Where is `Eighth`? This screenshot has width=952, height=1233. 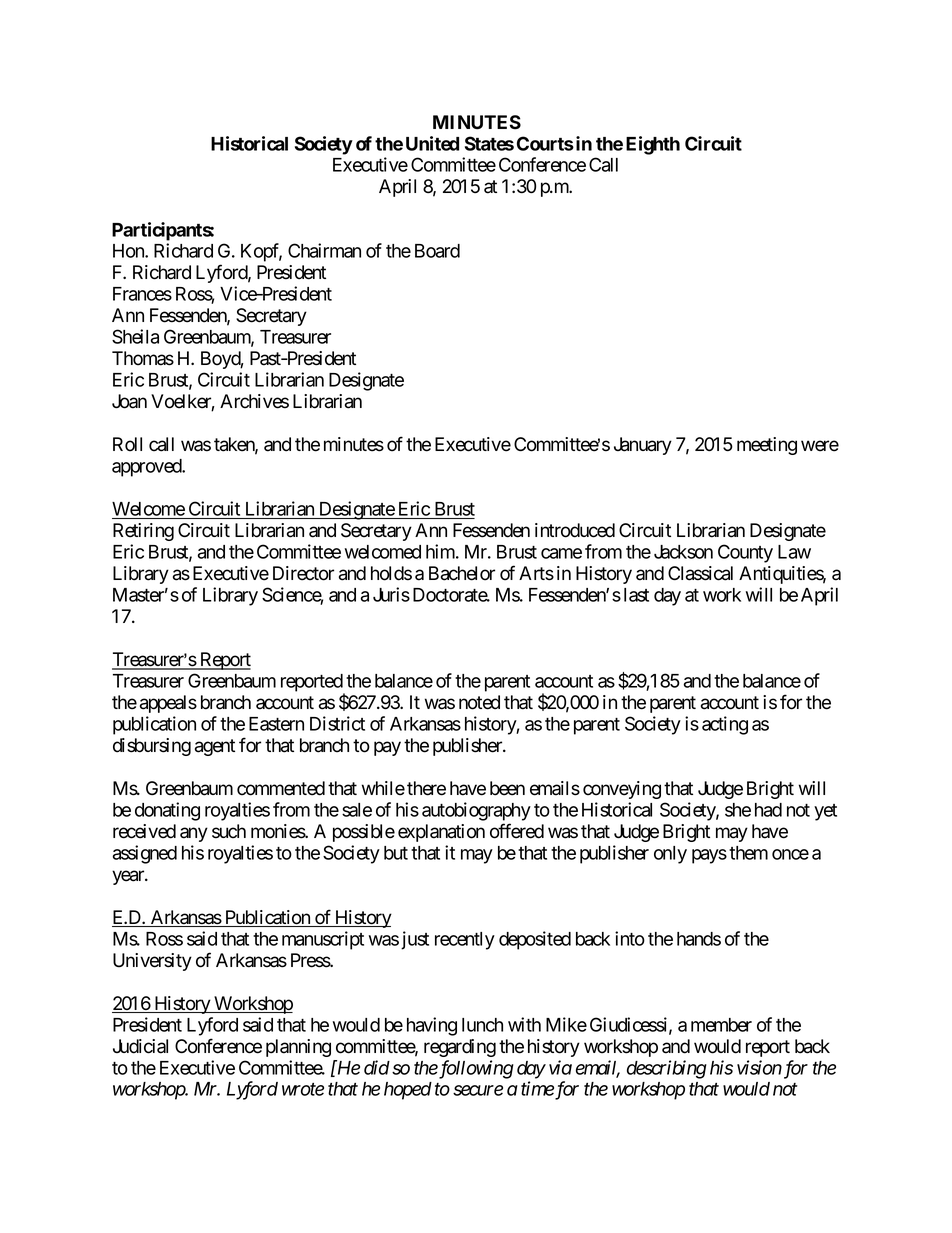 Eighth is located at coordinates (653, 145).
